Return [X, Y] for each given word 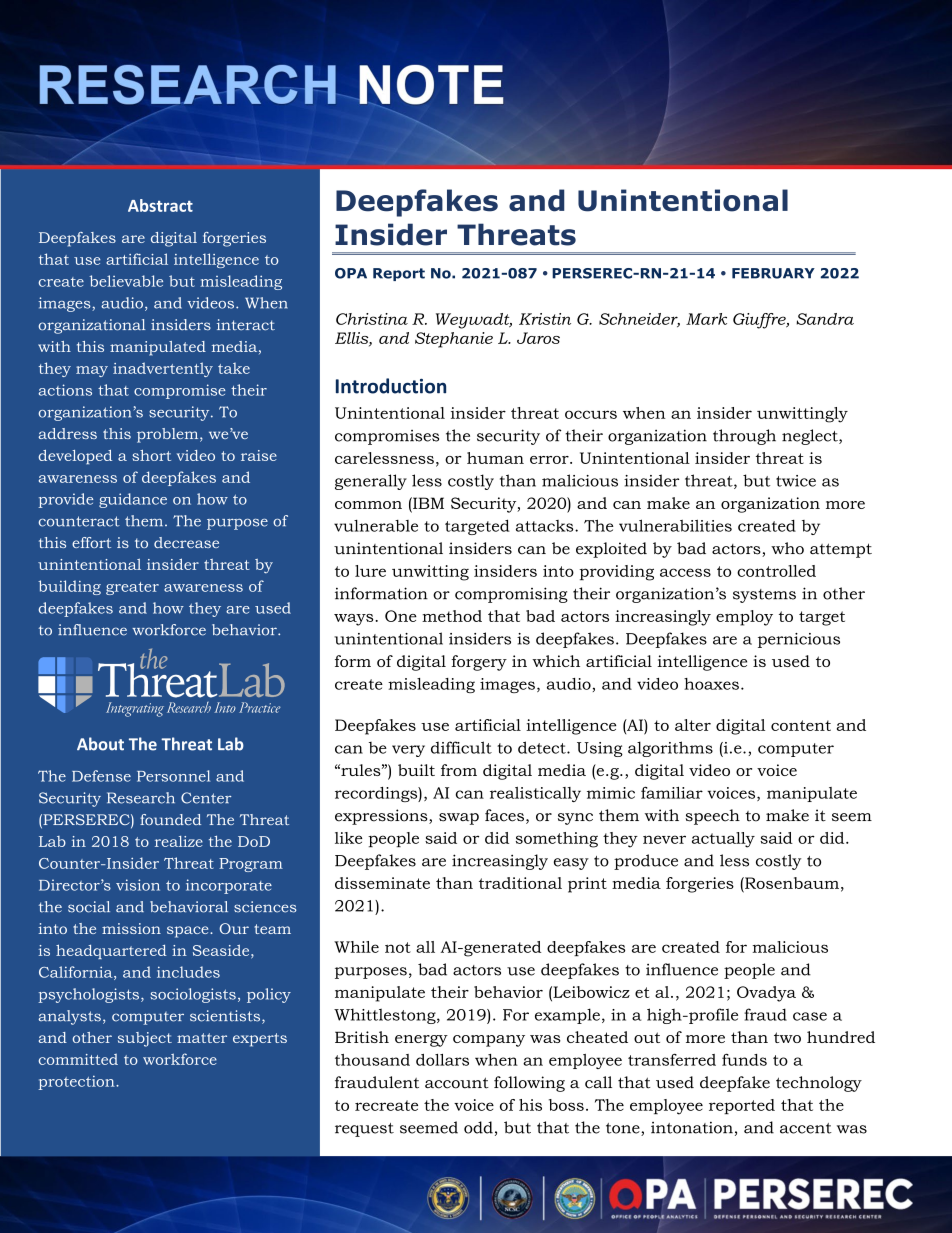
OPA [351, 273]
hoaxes [711, 684]
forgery [479, 663]
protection [77, 1082]
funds [744, 1059]
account [457, 1083]
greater [132, 588]
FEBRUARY [773, 273]
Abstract [160, 205]
